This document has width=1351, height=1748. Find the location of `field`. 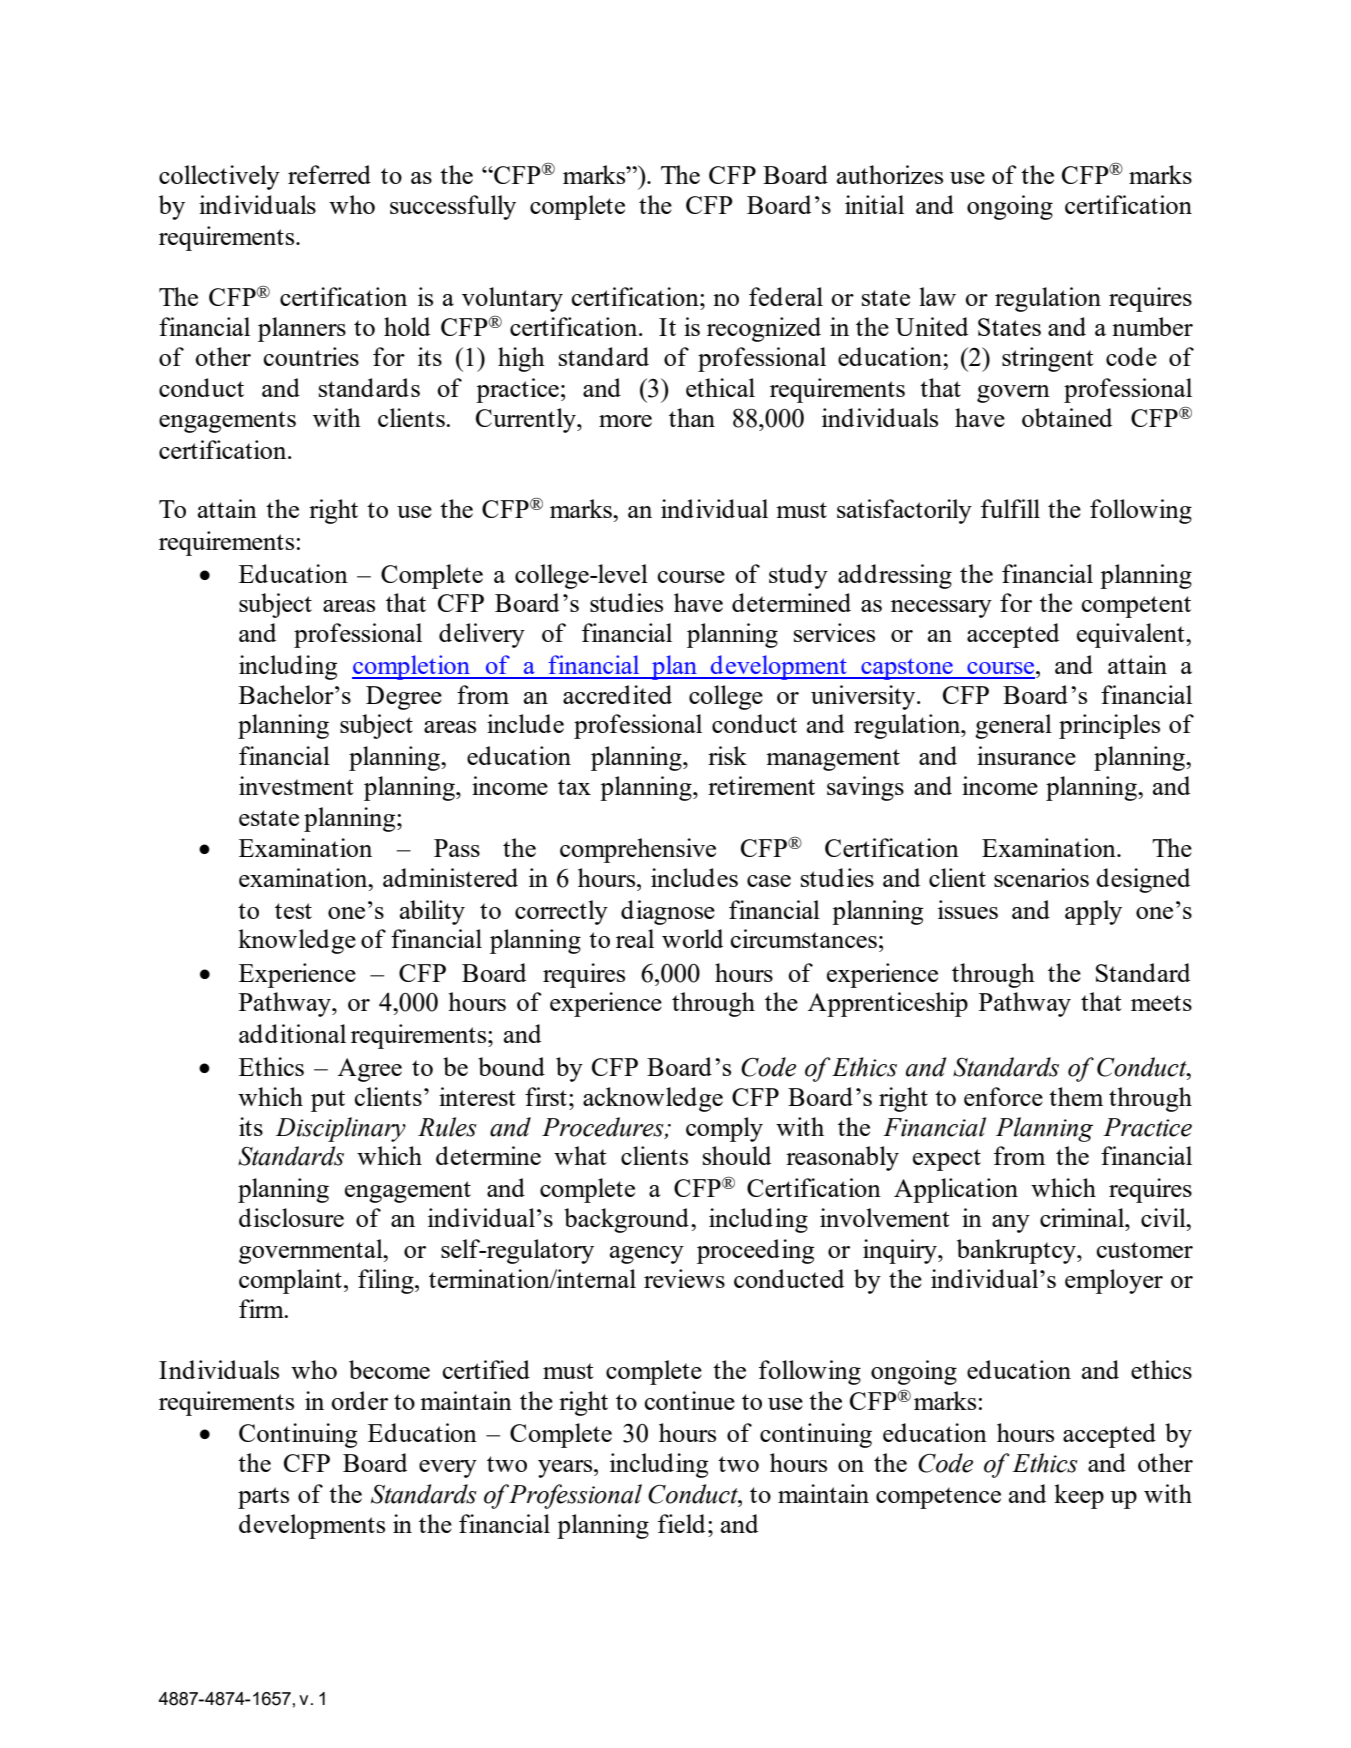

field is located at coordinates (681, 1523).
